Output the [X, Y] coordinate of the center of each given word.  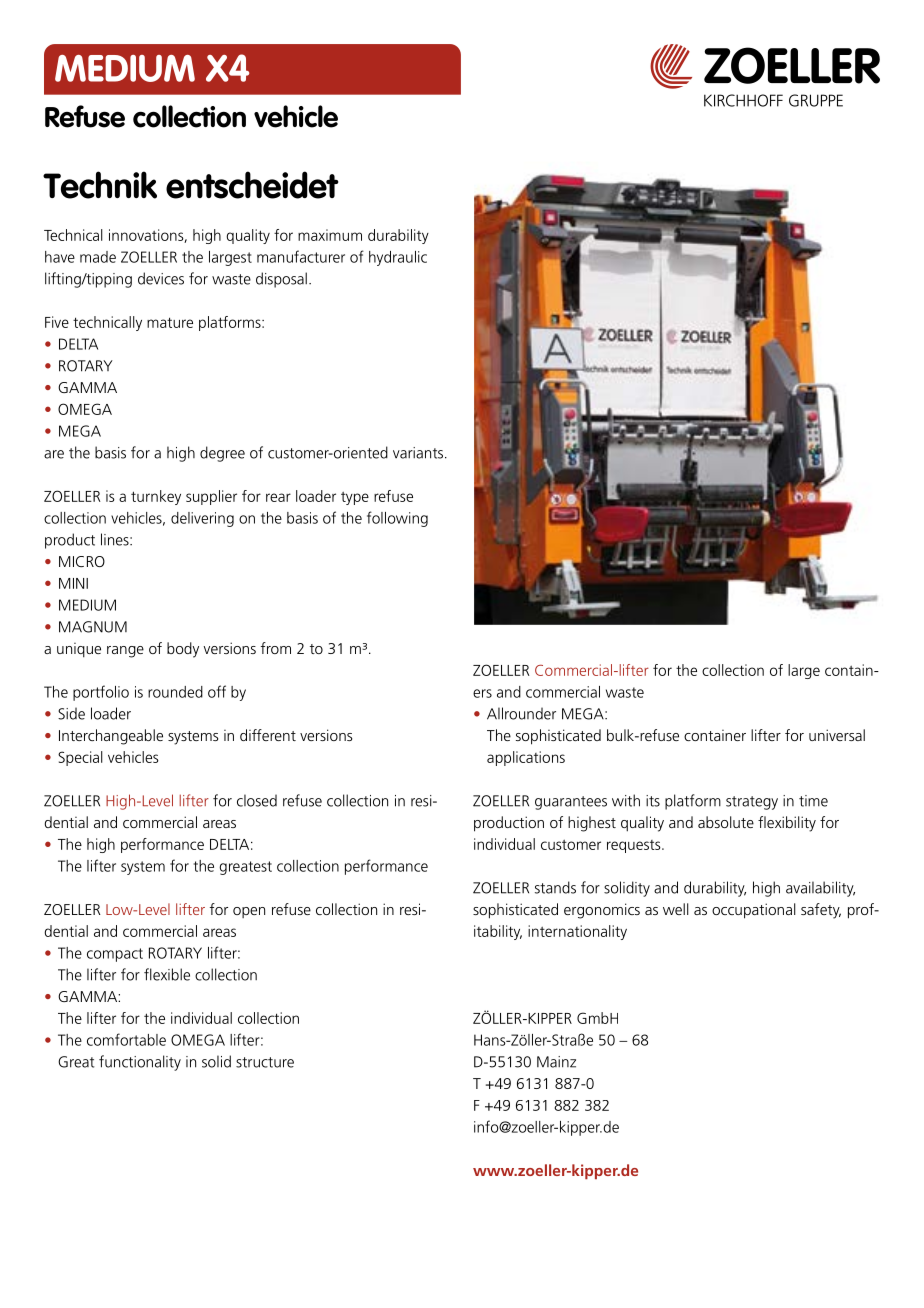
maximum [330, 235]
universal [837, 735]
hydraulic [398, 258]
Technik [100, 185]
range [125, 652]
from [276, 648]
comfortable [126, 1039]
